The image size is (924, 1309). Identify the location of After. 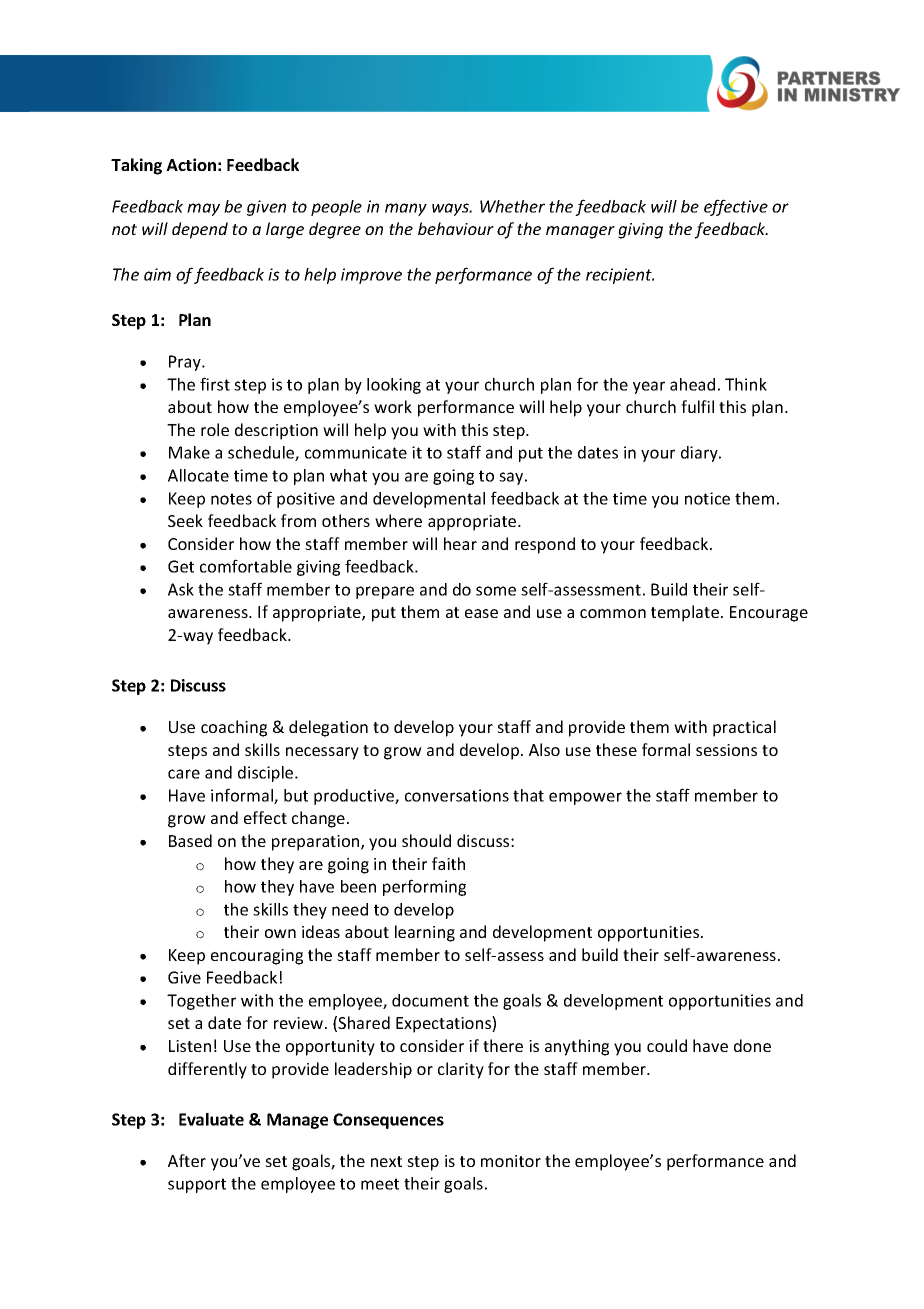
(187, 1160).
